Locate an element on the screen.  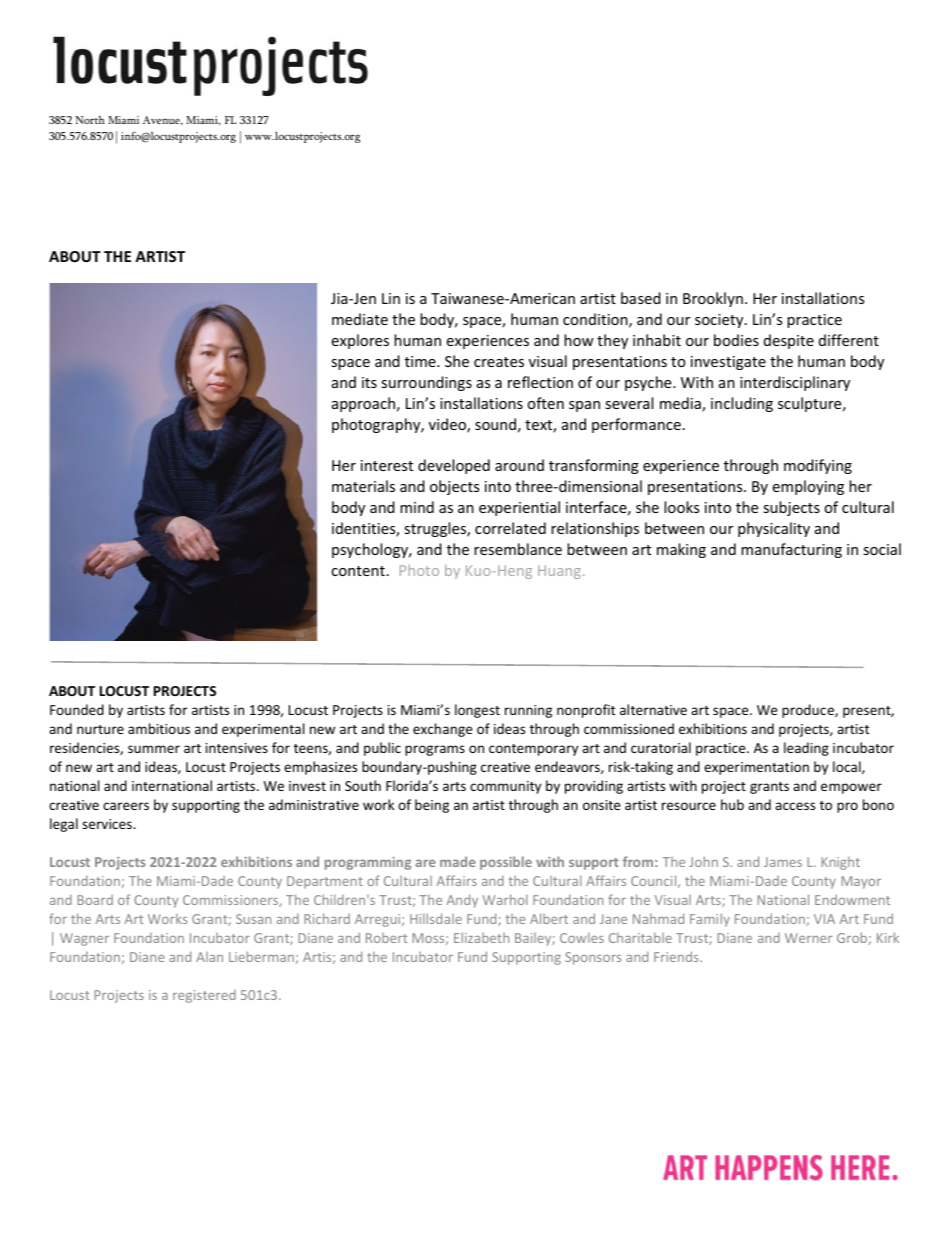
based is located at coordinates (641, 298).
